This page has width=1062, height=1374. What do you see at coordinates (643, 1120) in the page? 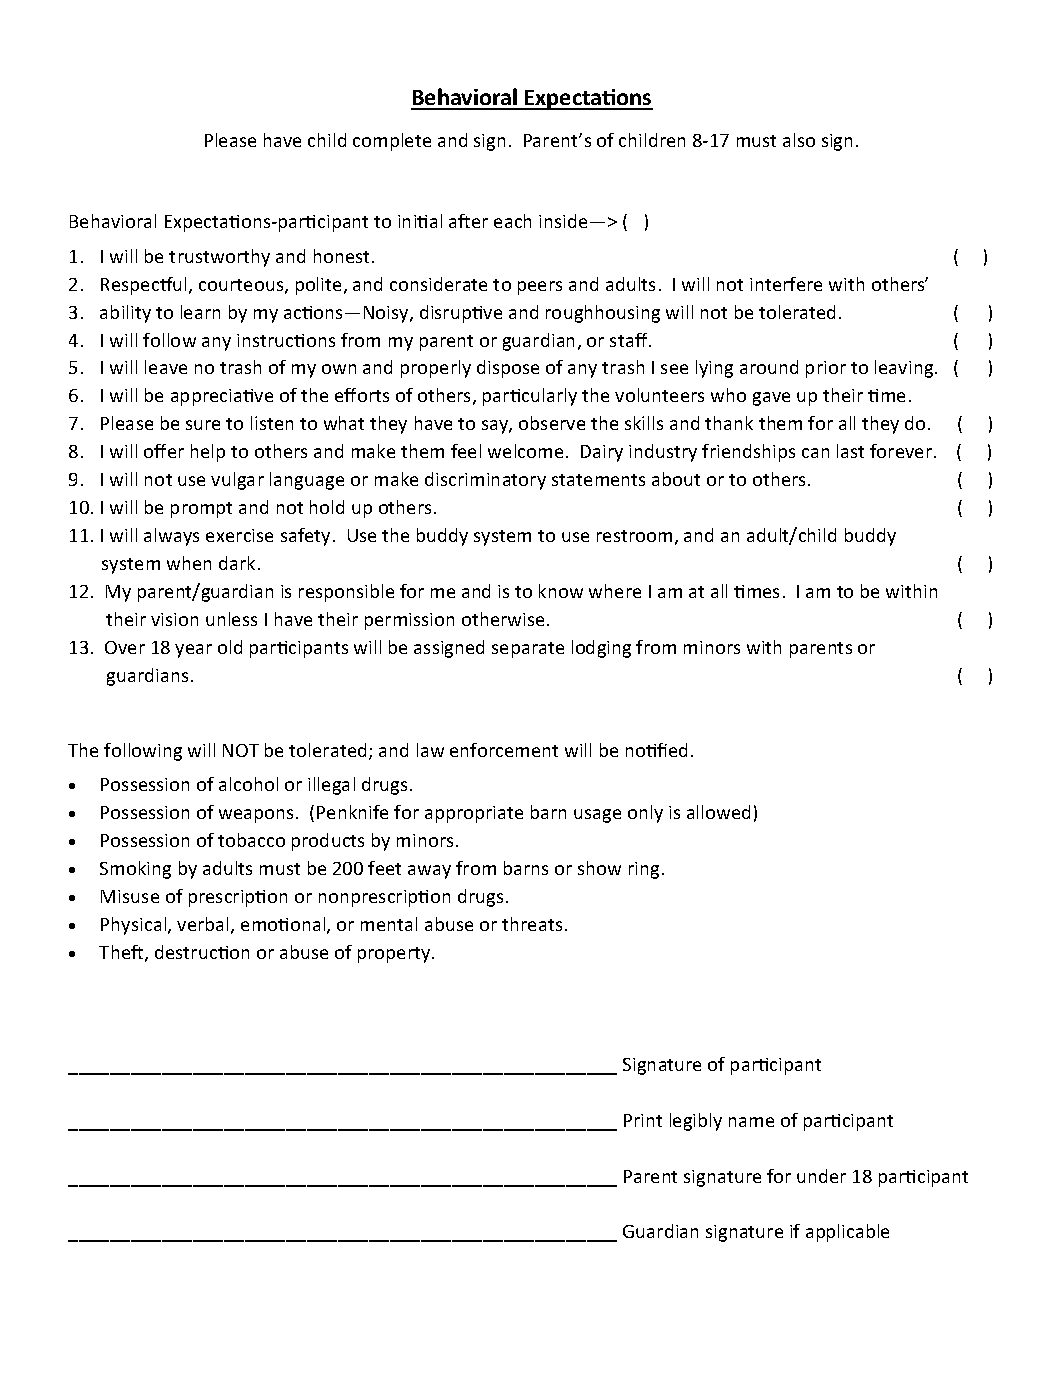
I see `Print` at bounding box center [643, 1120].
